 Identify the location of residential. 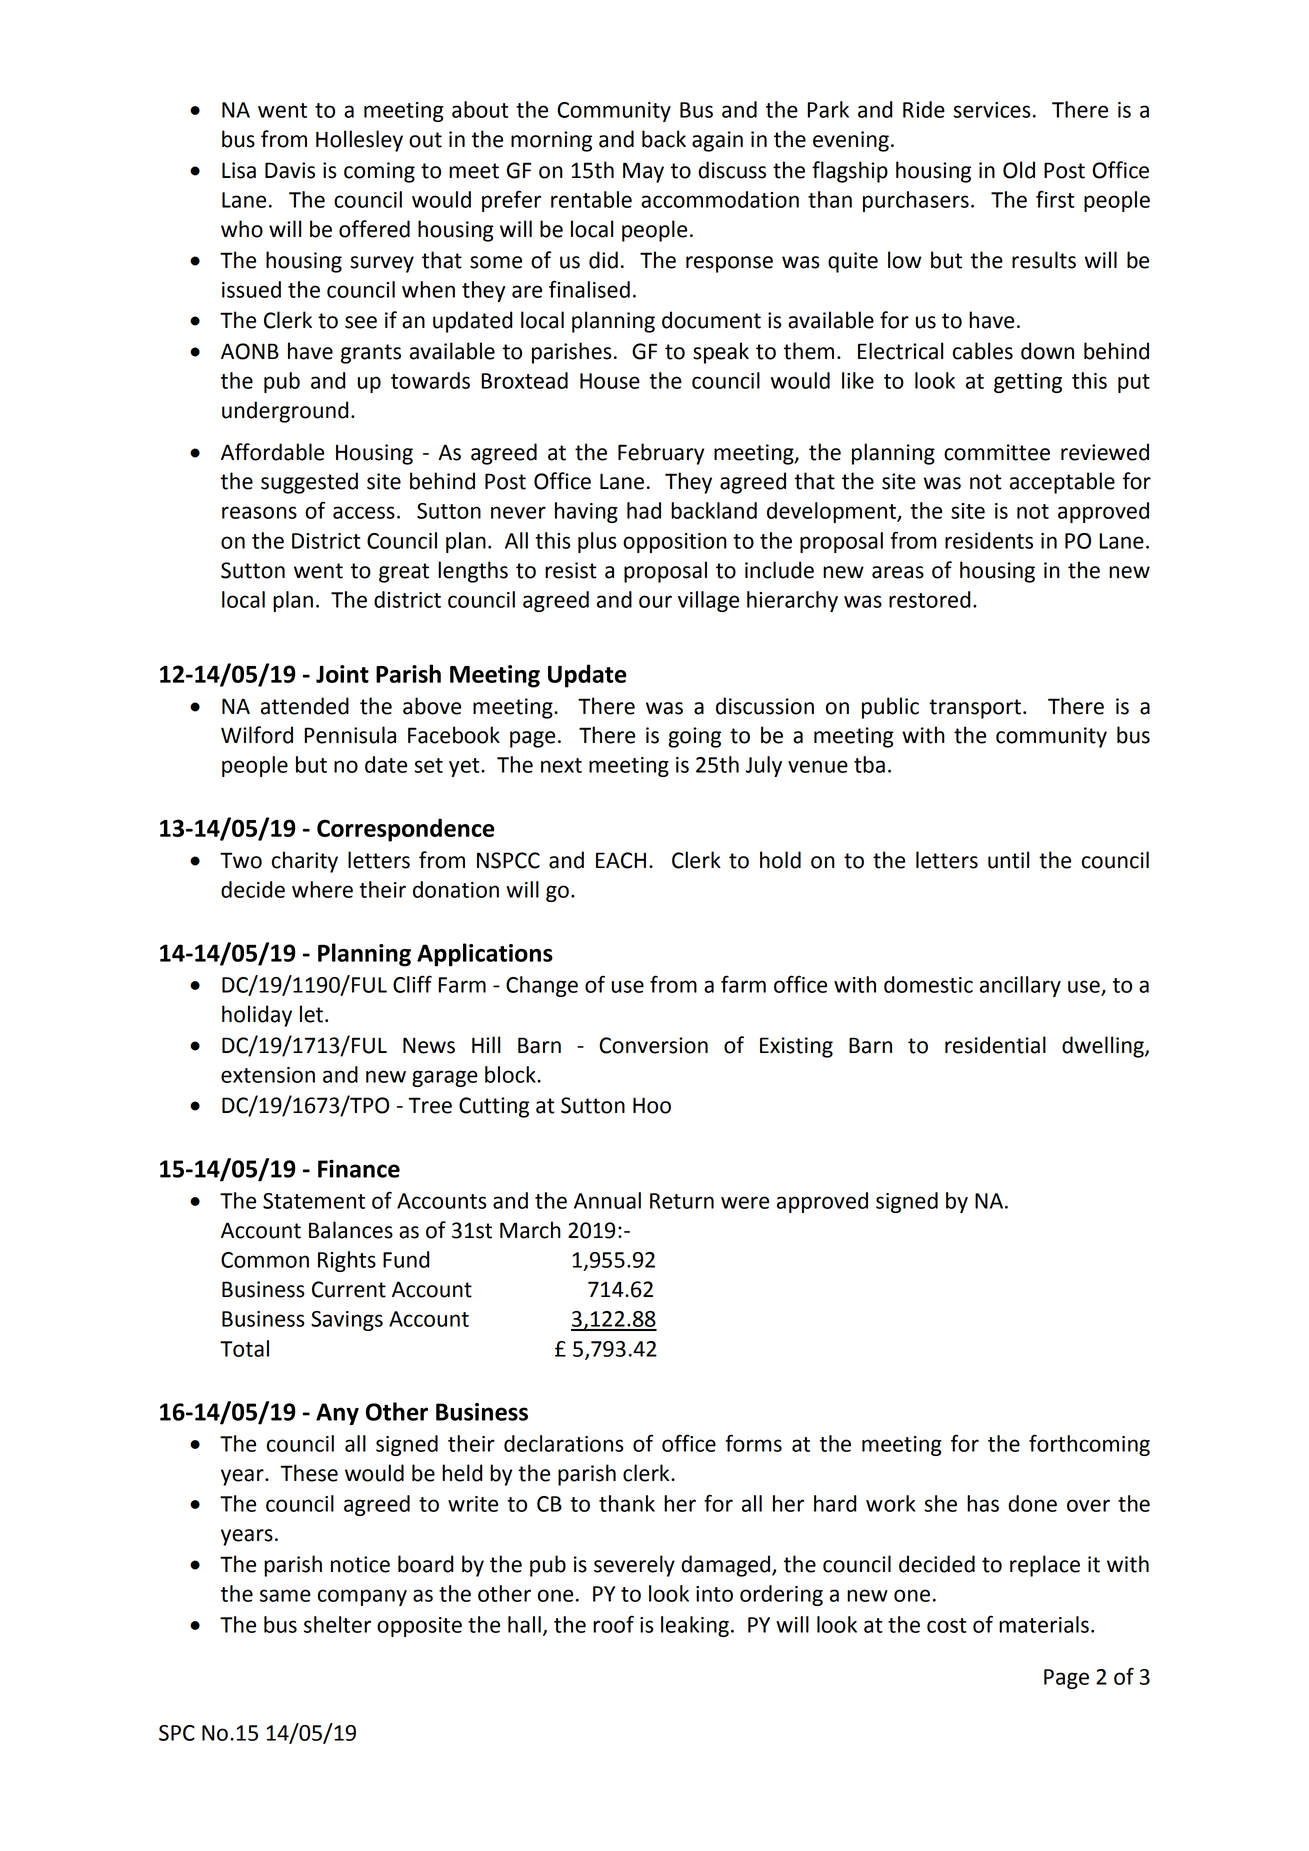
(995, 1045).
